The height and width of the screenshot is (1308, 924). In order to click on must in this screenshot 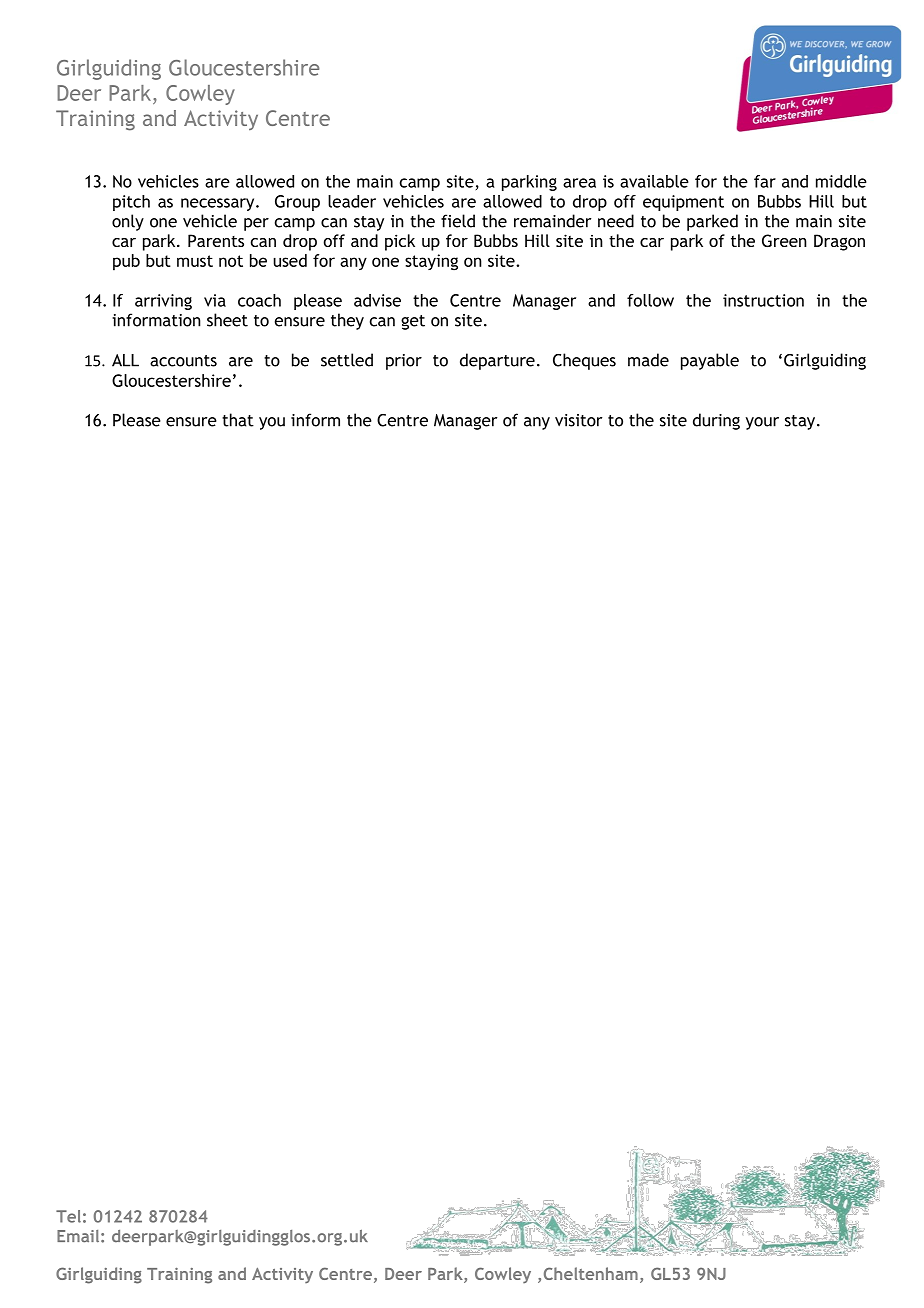, I will do `click(195, 261)`.
